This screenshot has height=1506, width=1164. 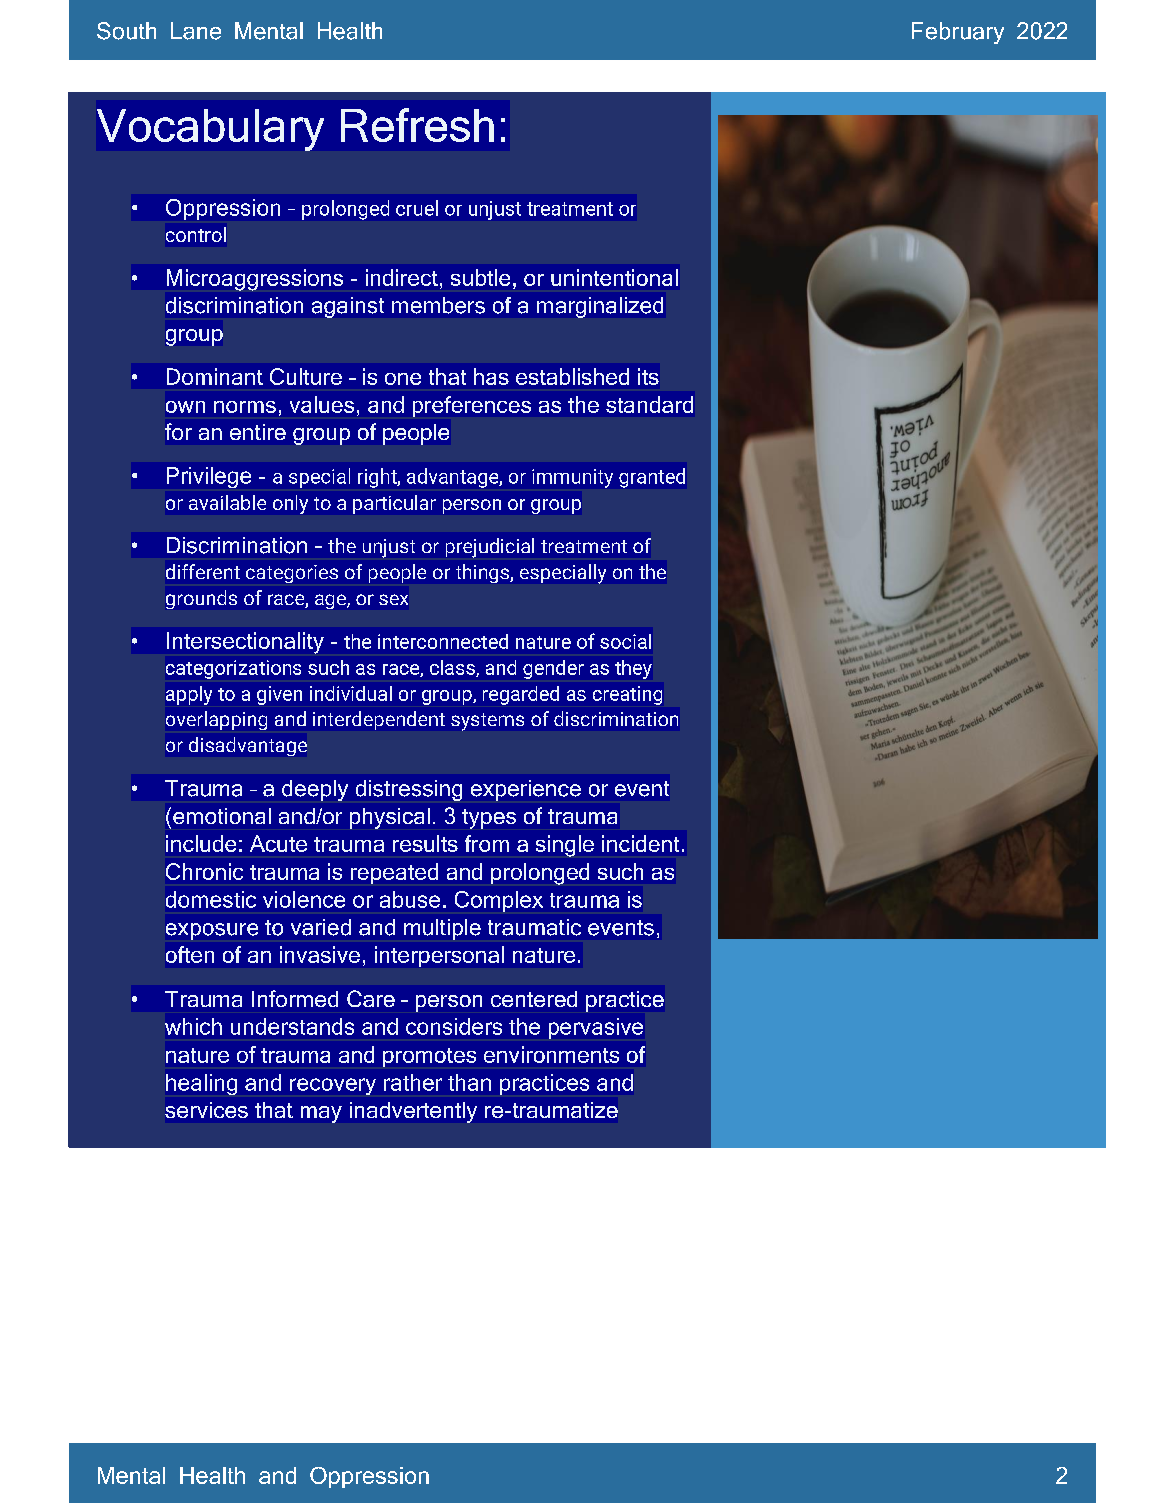 I want to click on different, so click(x=203, y=571).
